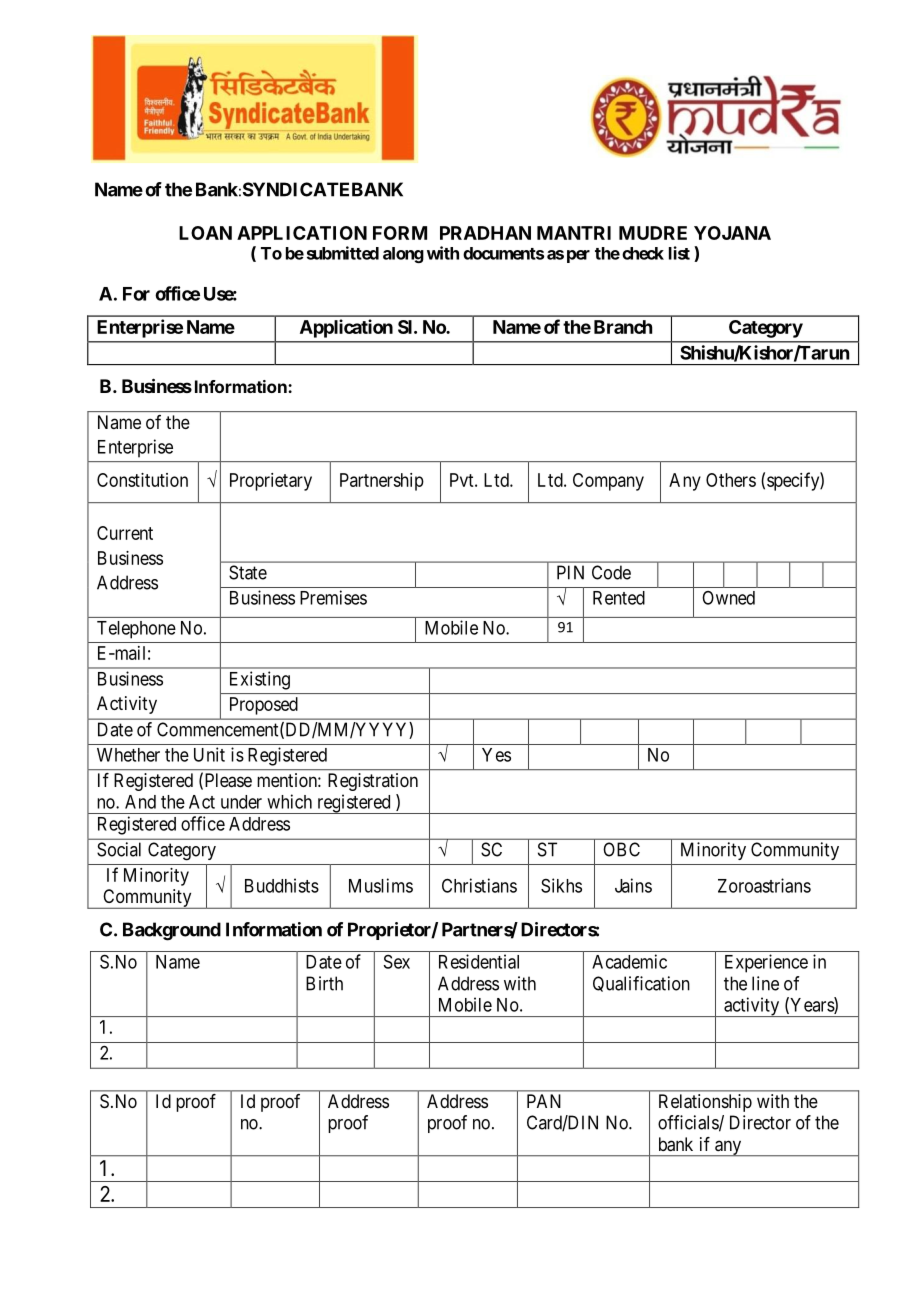 The image size is (924, 1308). I want to click on Background, so click(172, 931).
